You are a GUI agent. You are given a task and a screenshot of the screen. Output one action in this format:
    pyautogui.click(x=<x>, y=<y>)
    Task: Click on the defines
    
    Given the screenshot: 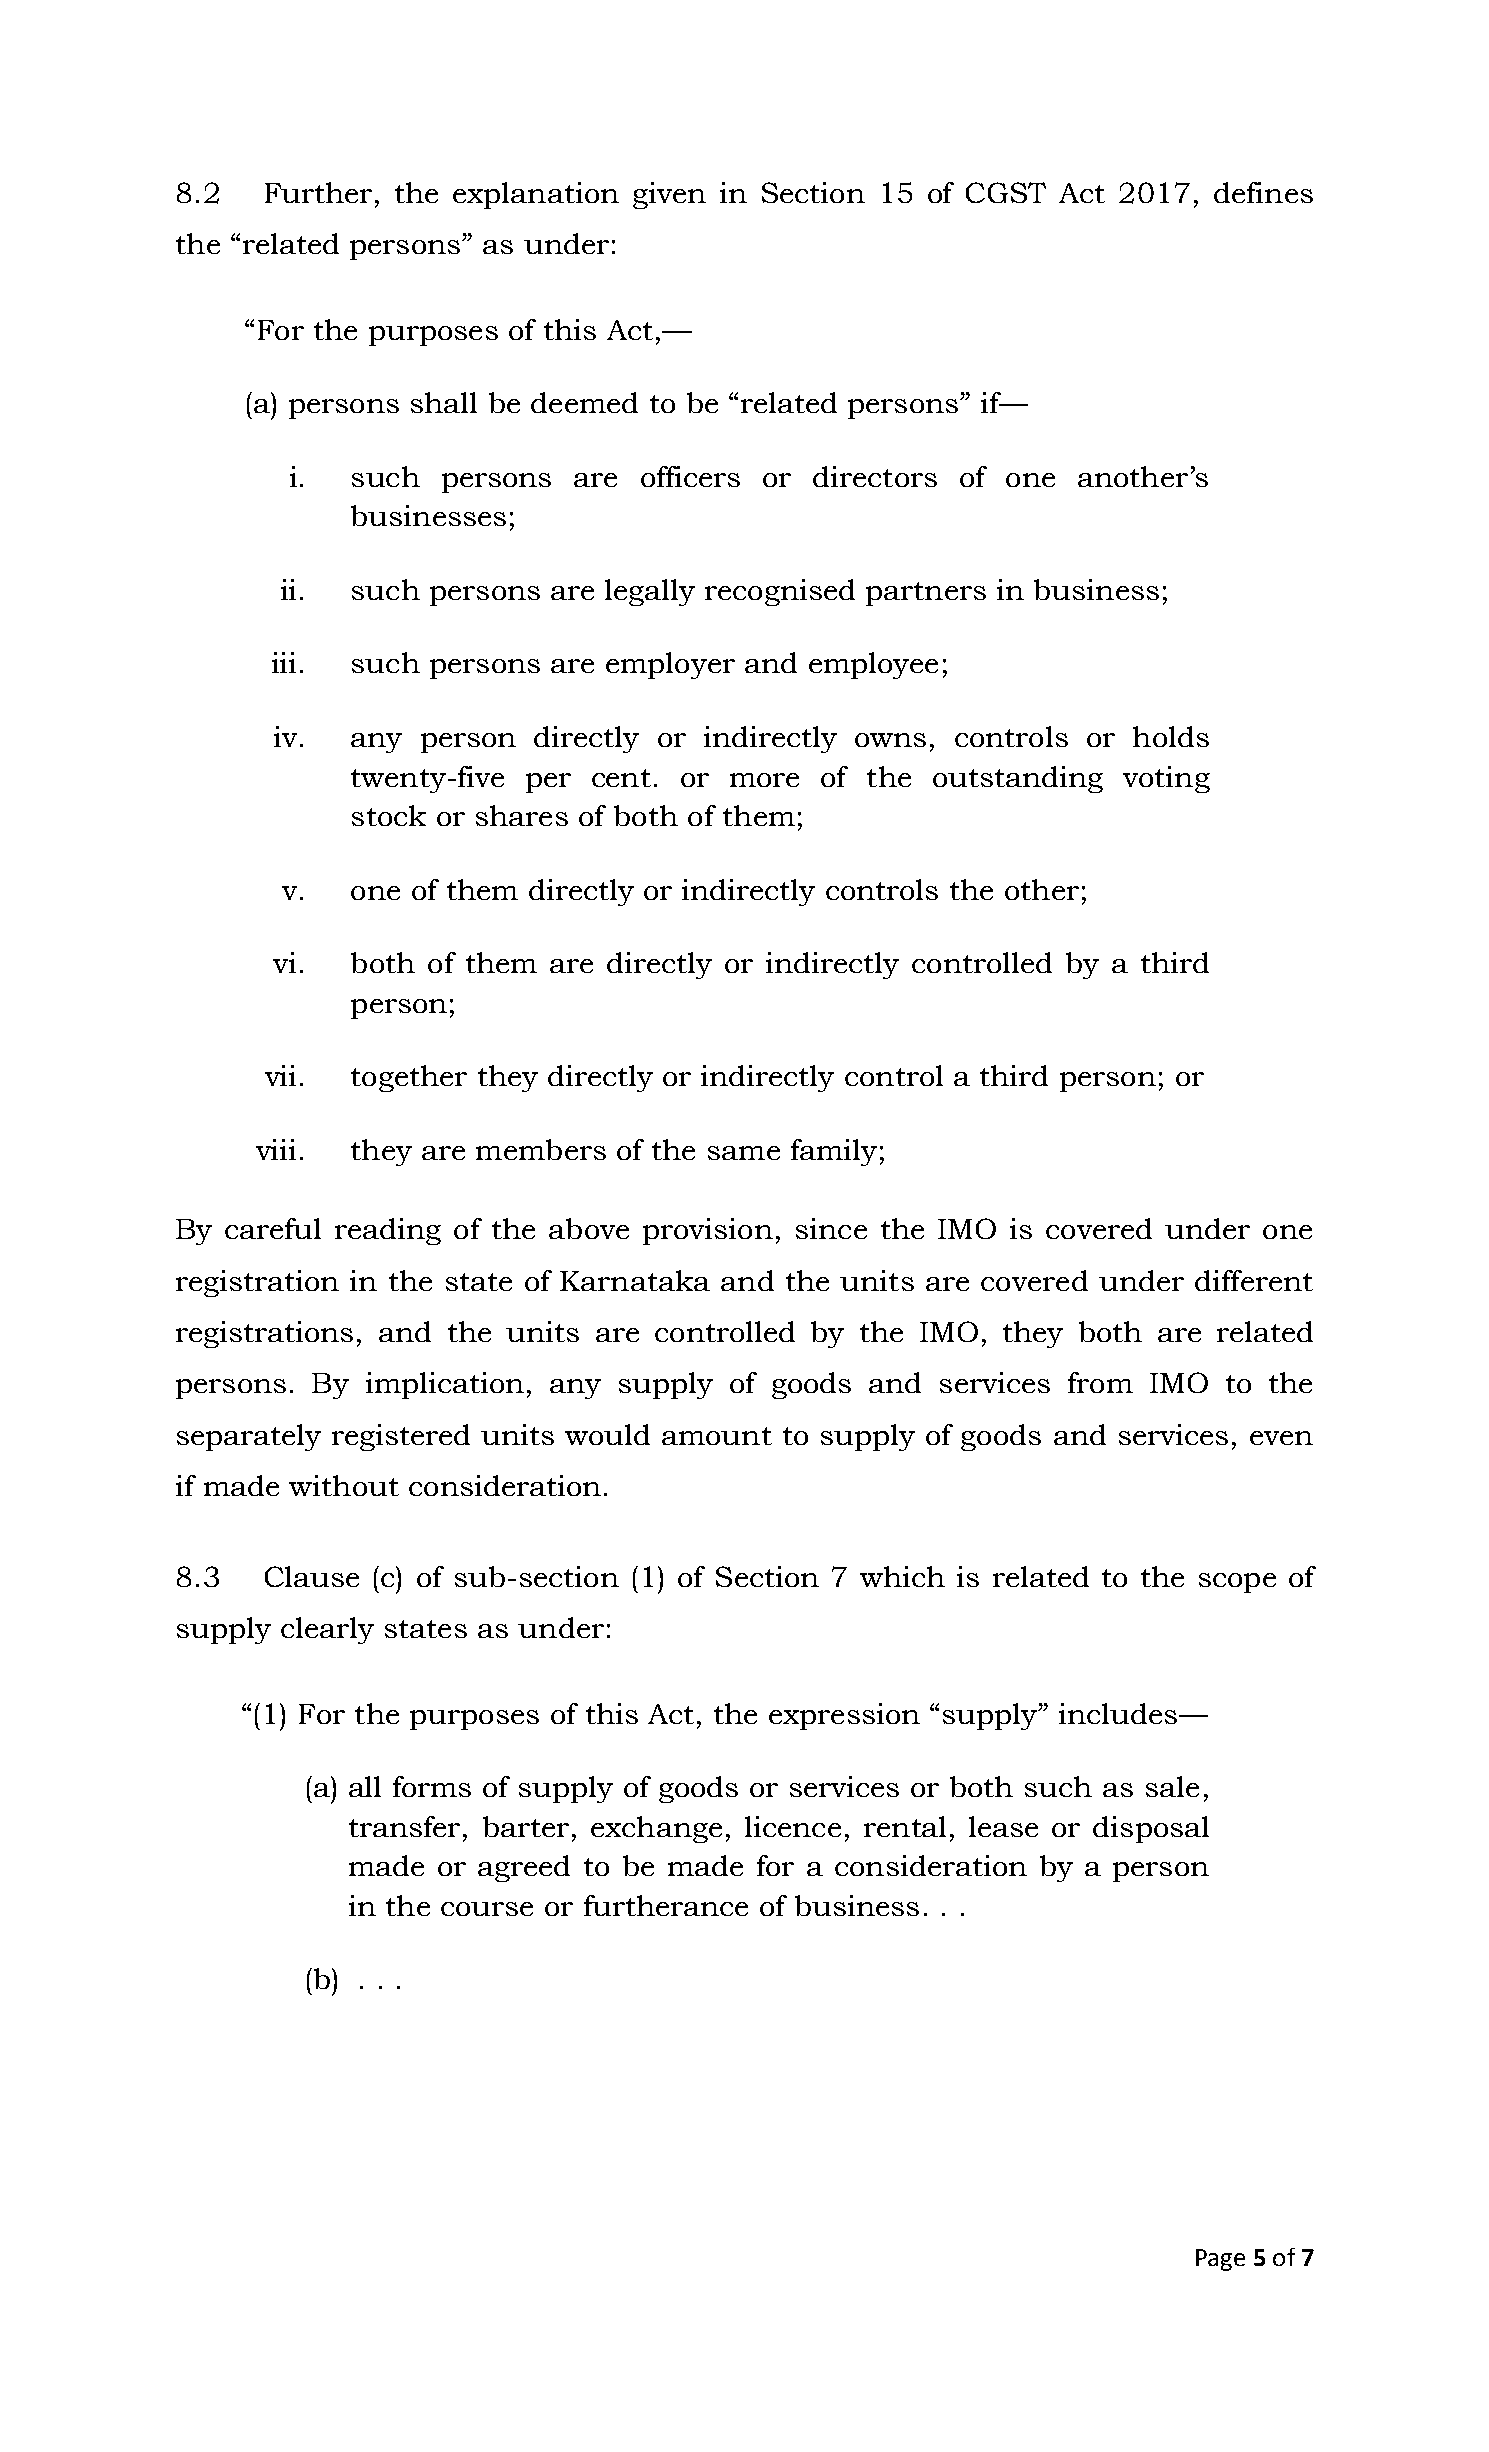 What is the action you would take?
    pyautogui.click(x=1263, y=192)
